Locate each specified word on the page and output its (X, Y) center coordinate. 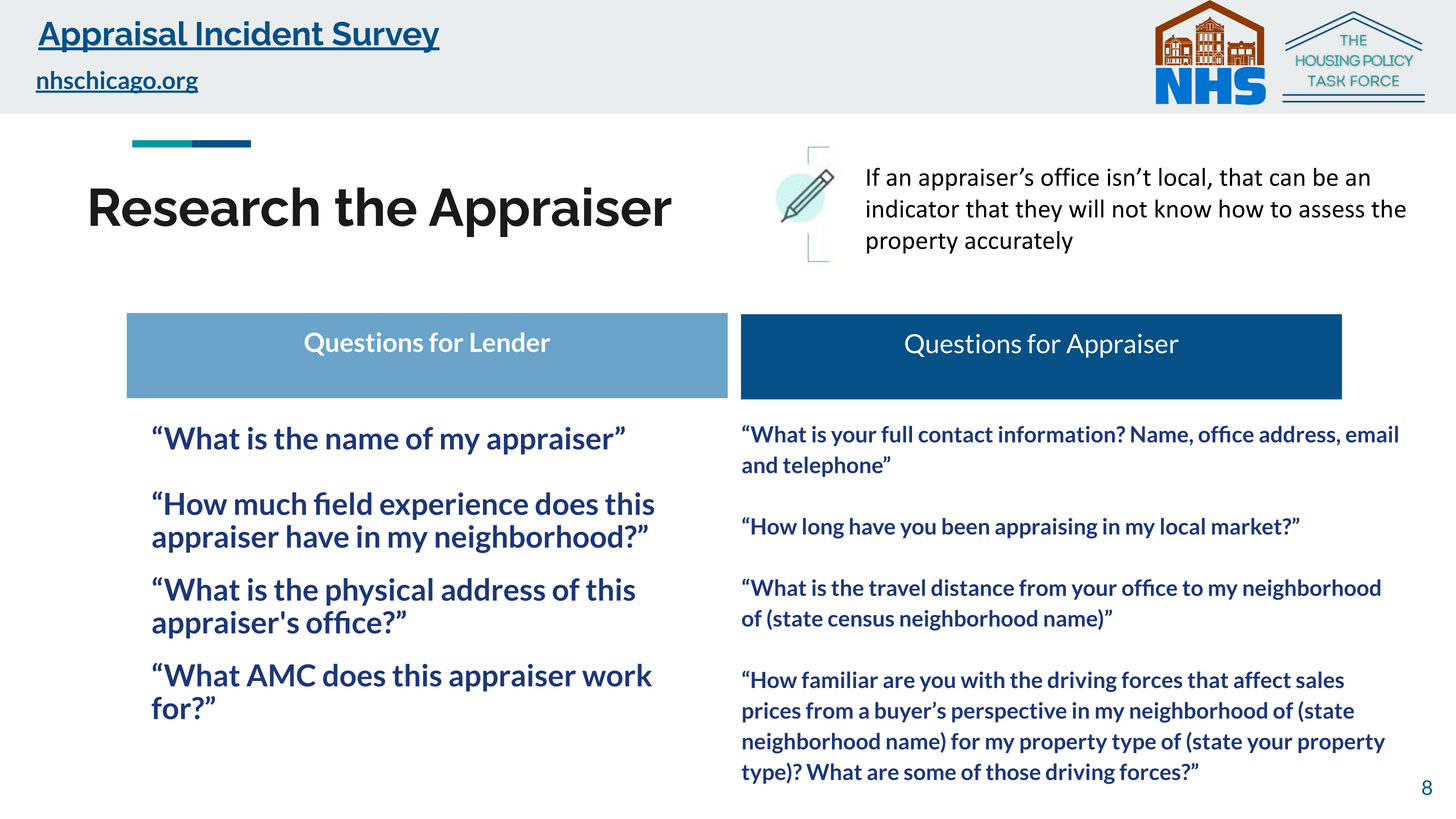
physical (379, 592)
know (1183, 208)
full (896, 434)
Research (204, 207)
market (1248, 526)
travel (897, 587)
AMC (281, 675)
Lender (510, 342)
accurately (1019, 242)
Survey (385, 37)
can (1287, 179)
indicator (913, 208)
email (1372, 434)
